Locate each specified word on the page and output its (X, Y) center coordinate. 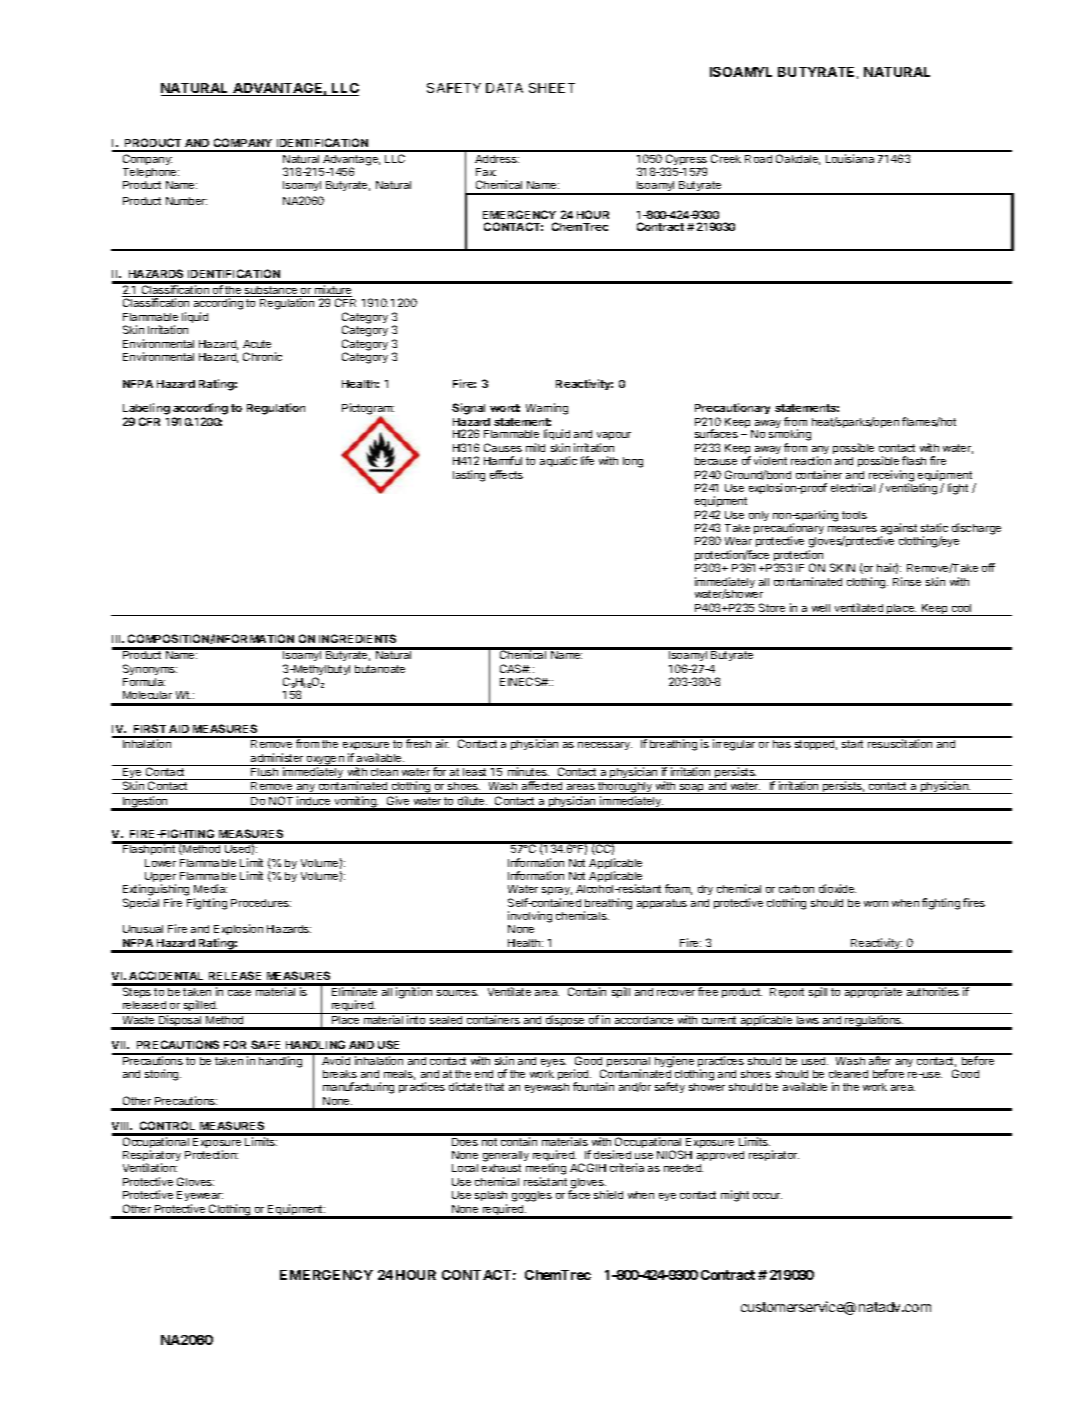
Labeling (146, 410)
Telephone (151, 173)
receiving (891, 477)
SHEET (552, 88)
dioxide (837, 888)
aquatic (558, 461)
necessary (605, 746)
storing (163, 1075)
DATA (504, 88)
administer (277, 757)
